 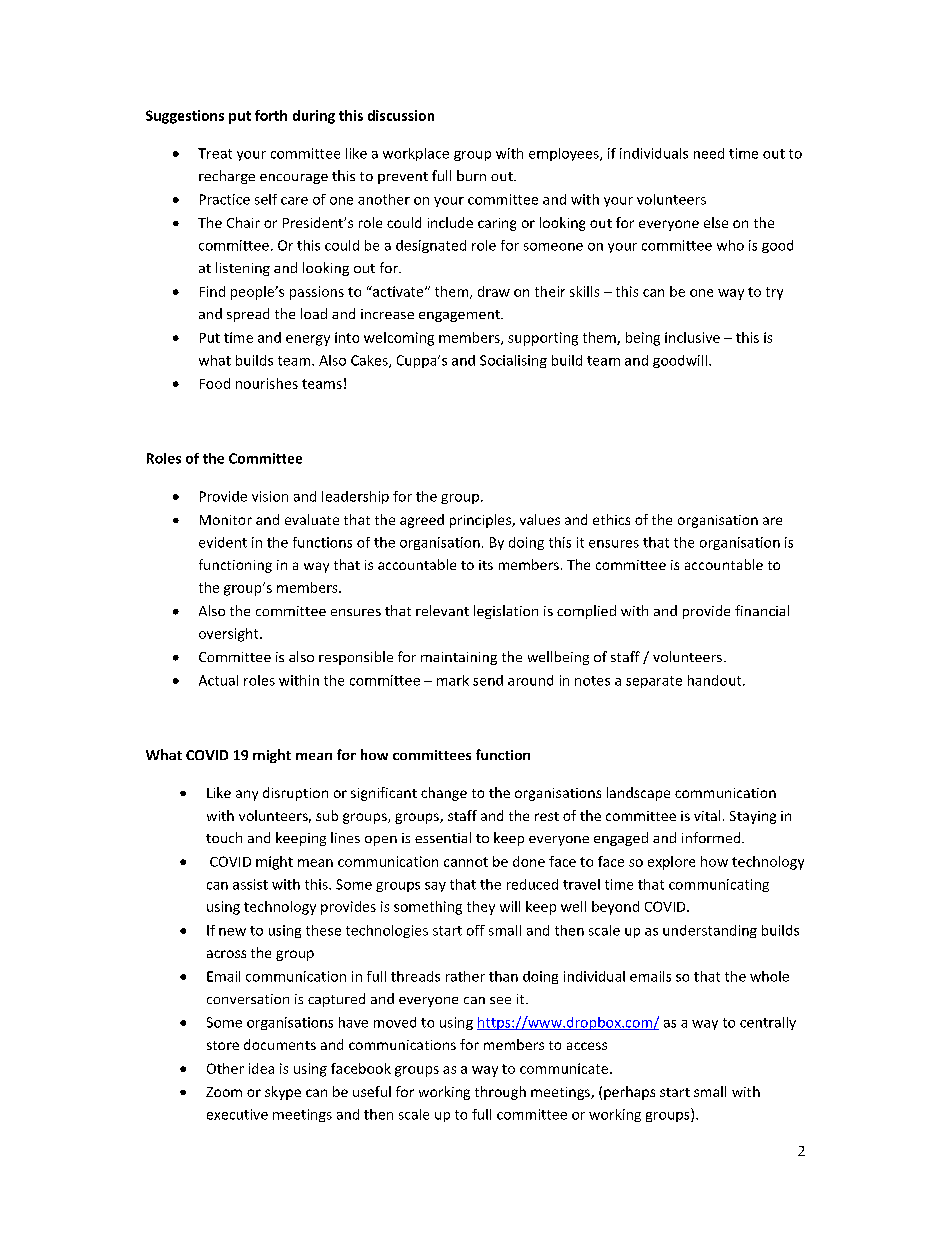 I want to click on forth, so click(x=271, y=115).
